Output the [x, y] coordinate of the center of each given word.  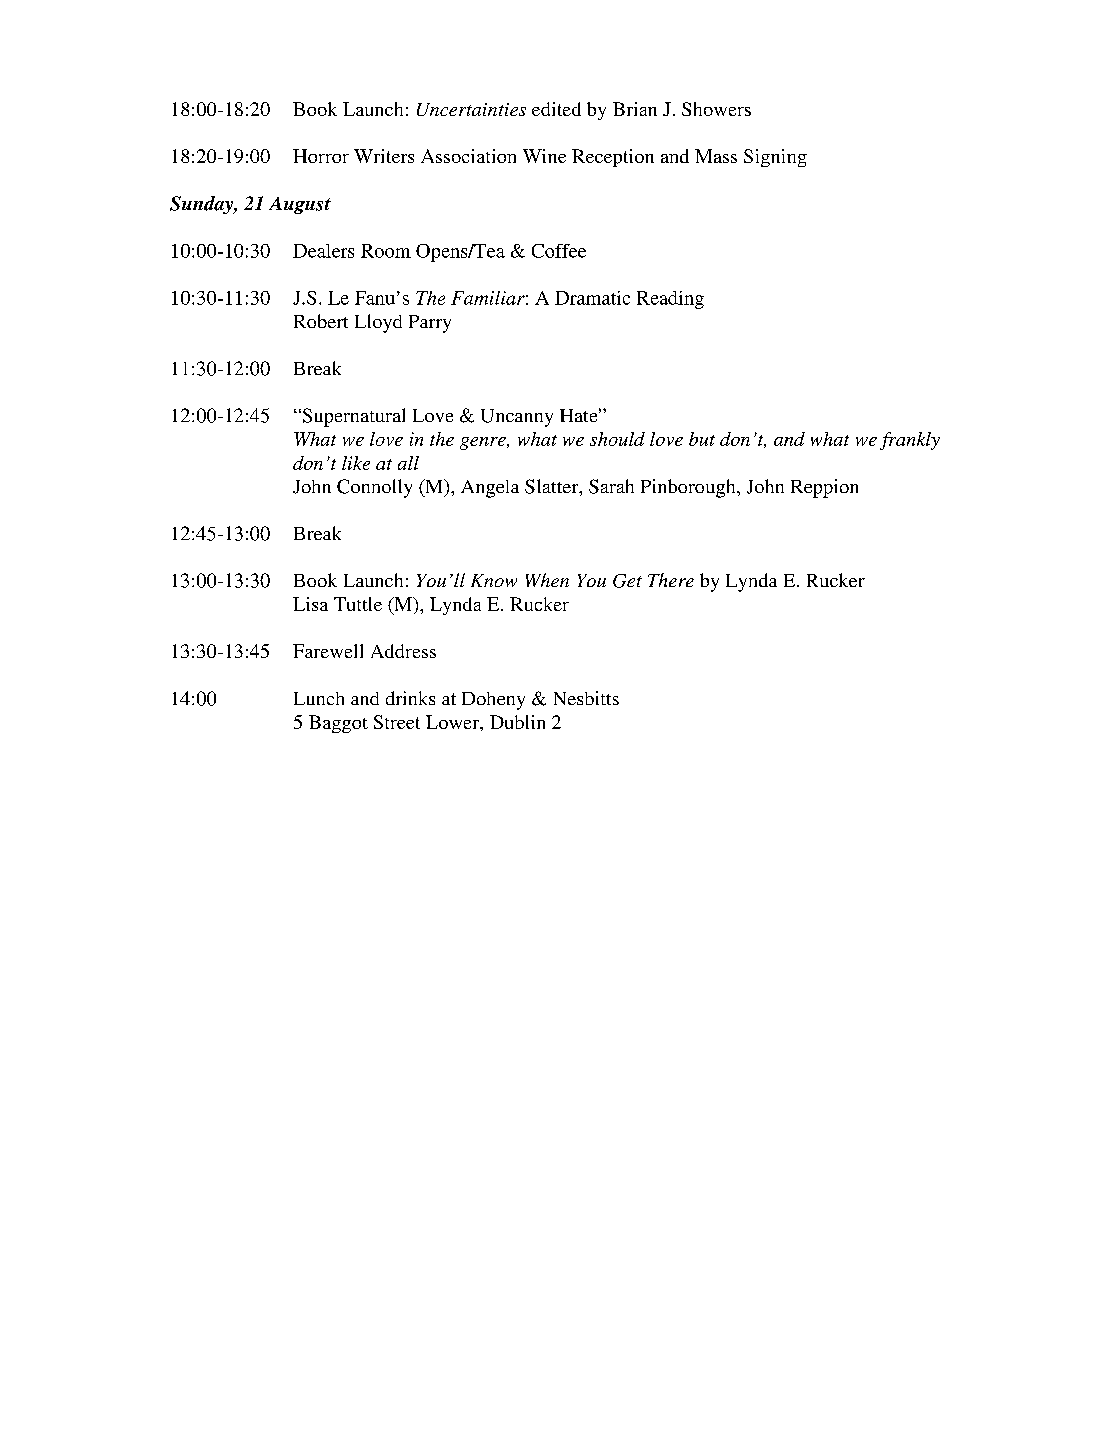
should [617, 439]
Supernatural [352, 417]
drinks [410, 698]
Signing [775, 158]
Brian [635, 109]
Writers [384, 156]
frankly [910, 441]
